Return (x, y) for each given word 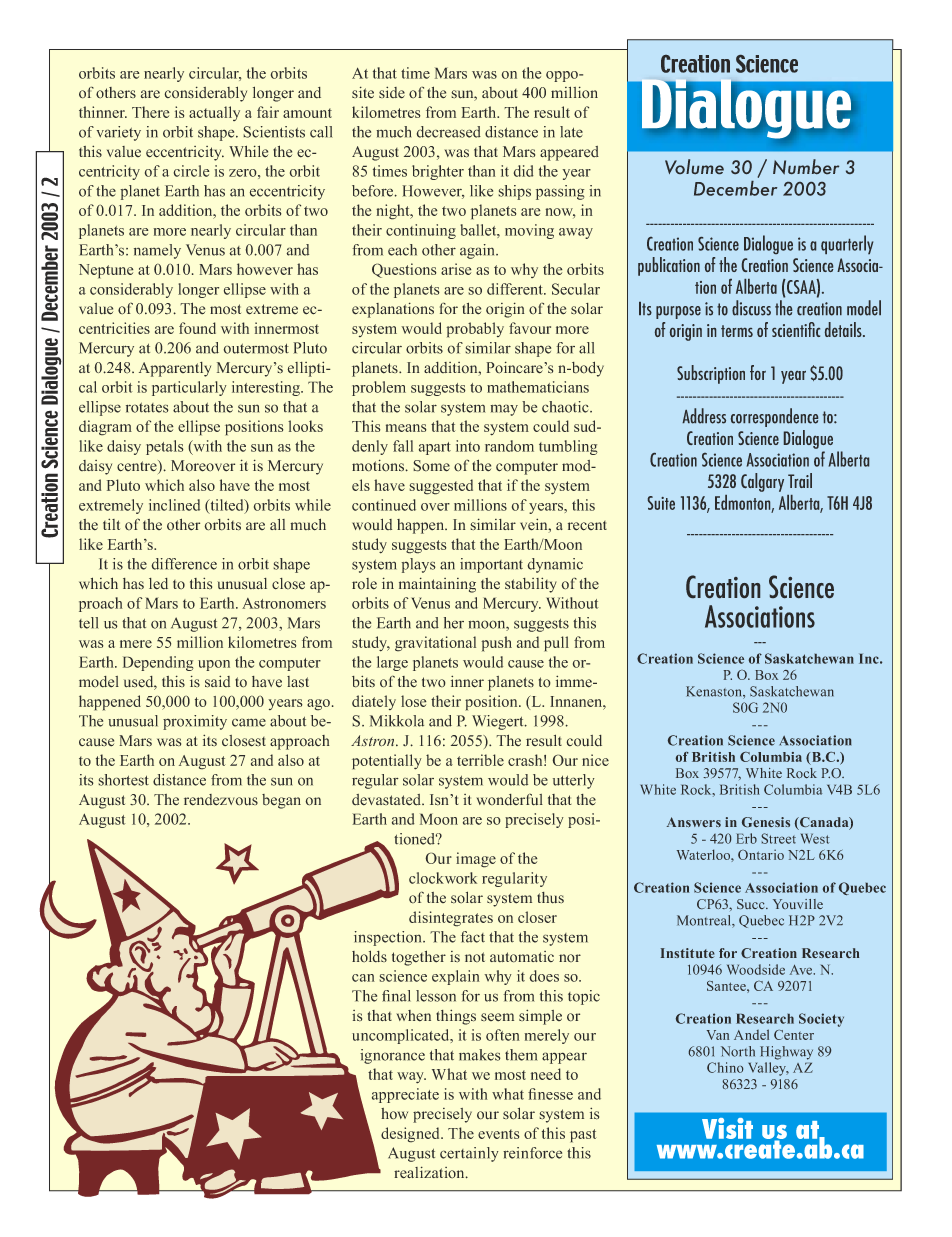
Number (806, 167)
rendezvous (221, 800)
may (504, 410)
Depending (158, 663)
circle (191, 171)
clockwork (443, 878)
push (496, 644)
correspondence (774, 417)
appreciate (405, 1095)
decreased (448, 132)
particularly (189, 388)
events (499, 1134)
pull (556, 644)
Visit (727, 1128)
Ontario (761, 854)
